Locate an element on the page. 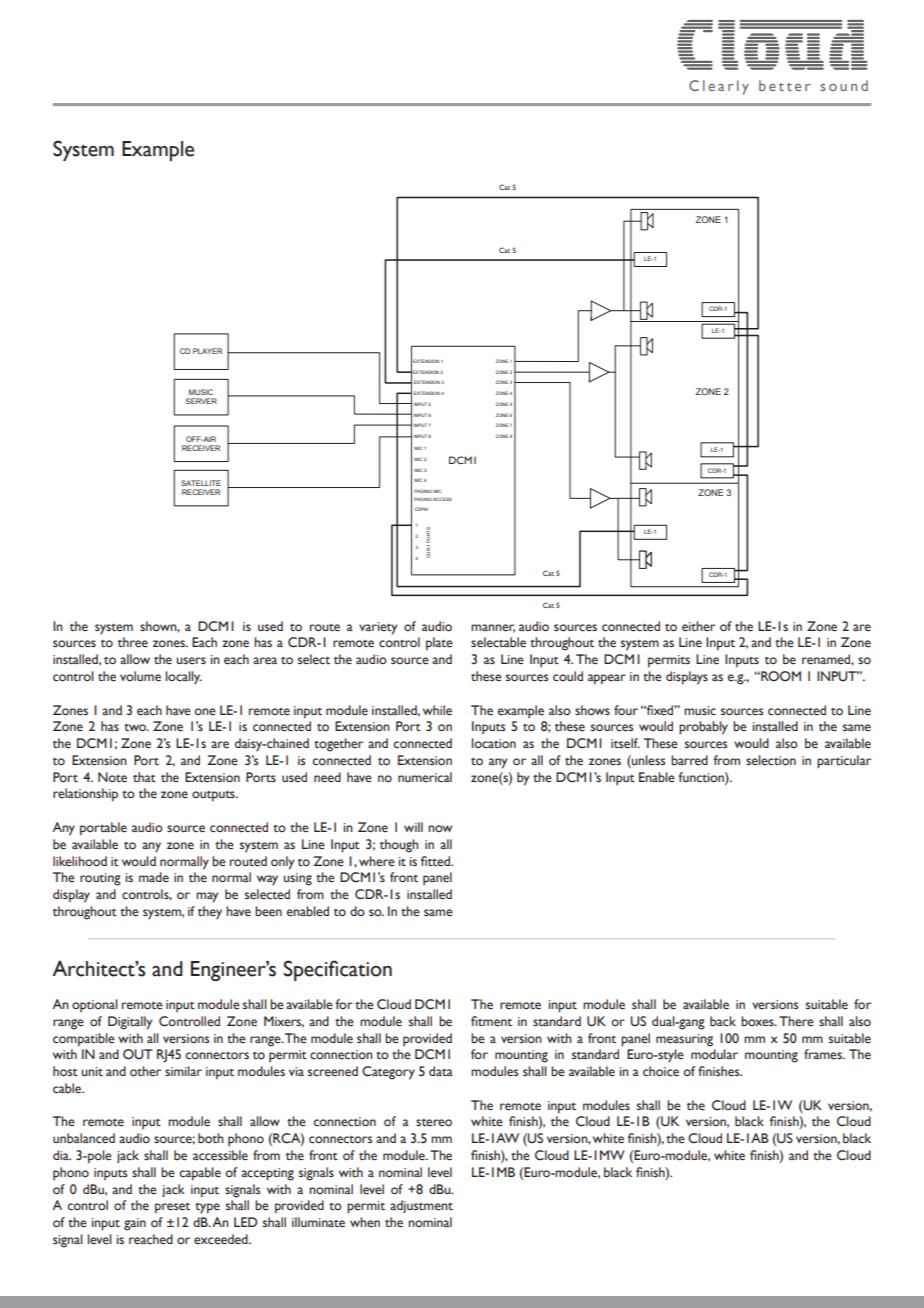 The height and width of the image is (1308, 924). SATELLITE is located at coordinates (201, 483).
